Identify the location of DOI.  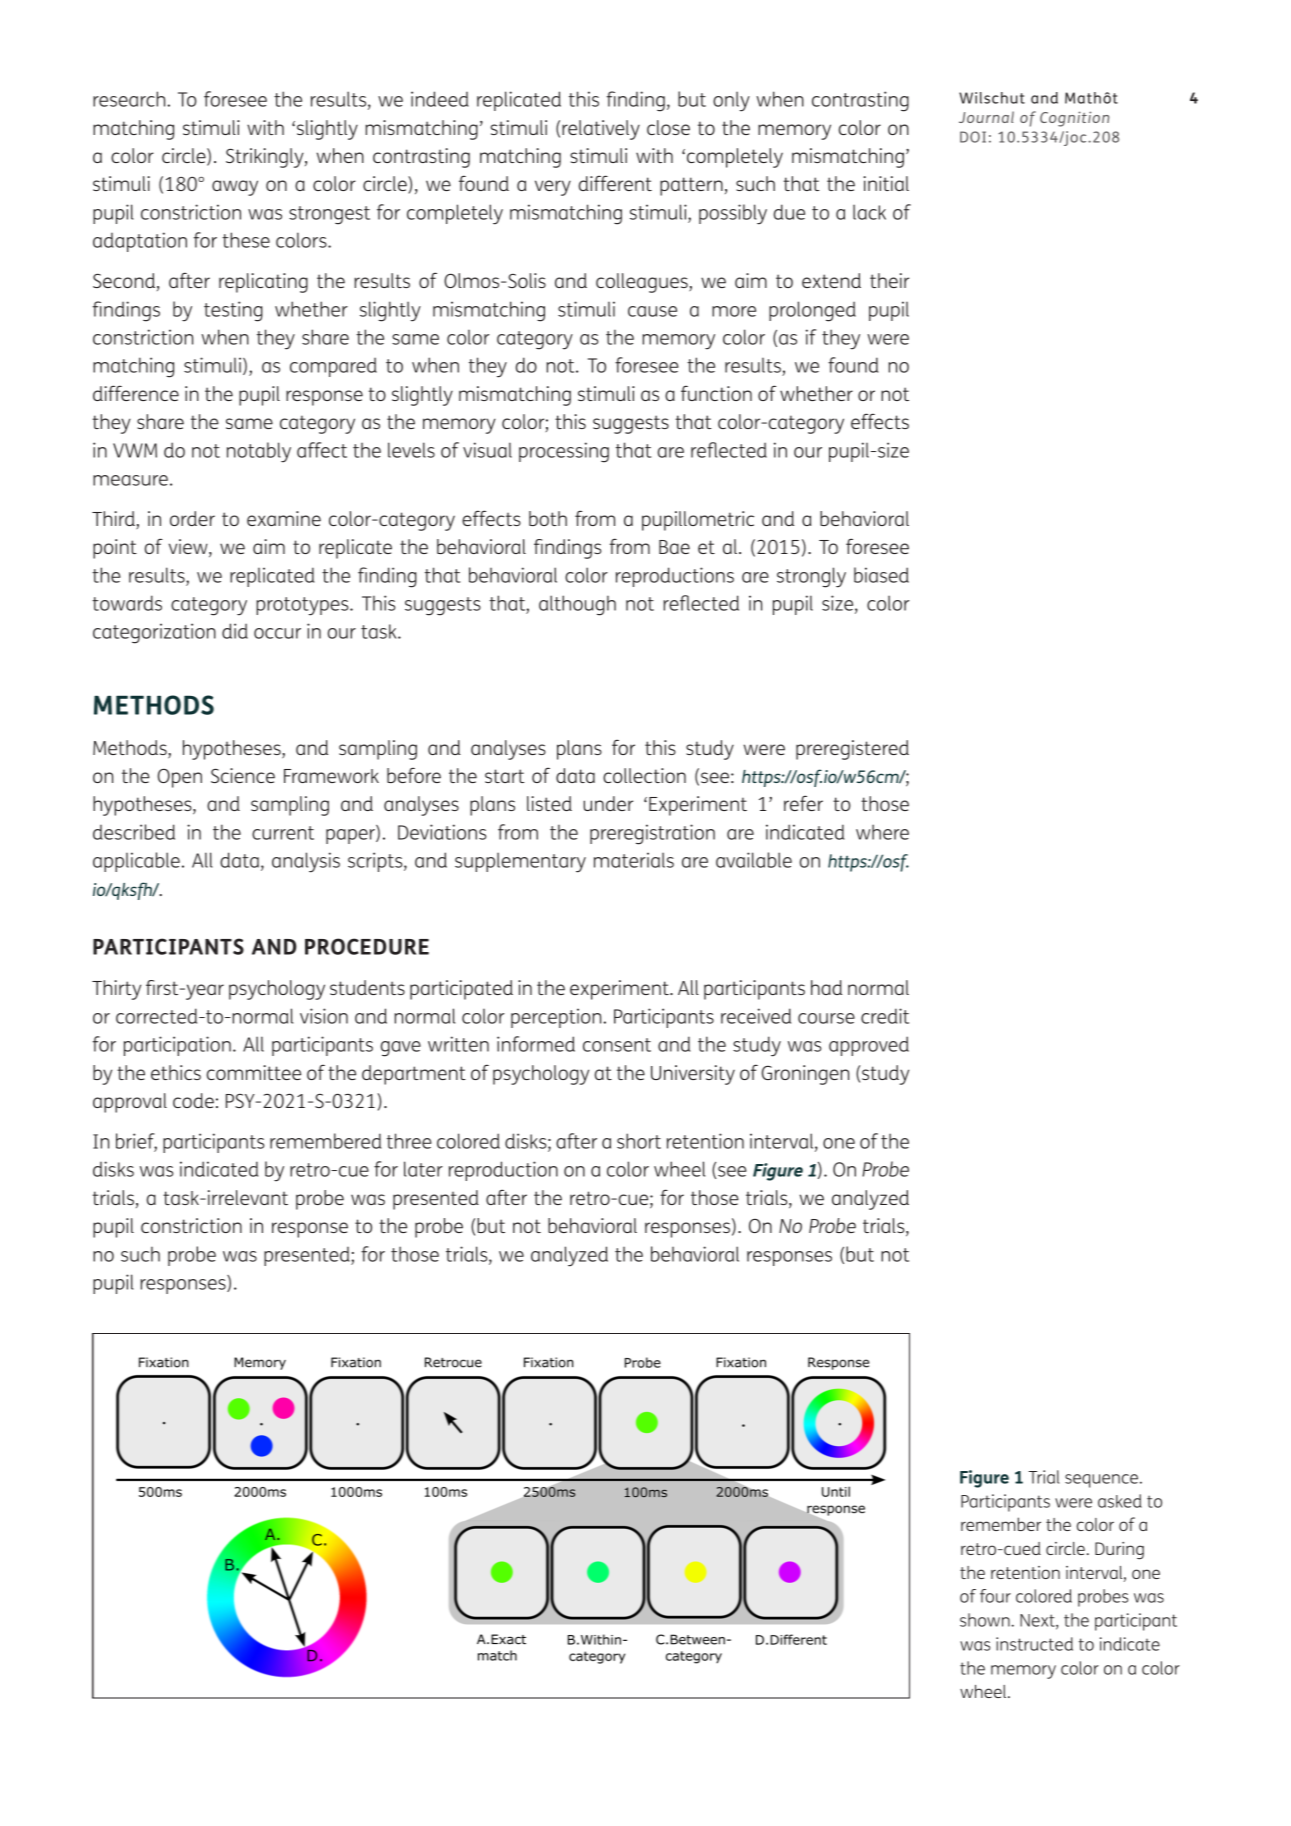
(973, 137).
